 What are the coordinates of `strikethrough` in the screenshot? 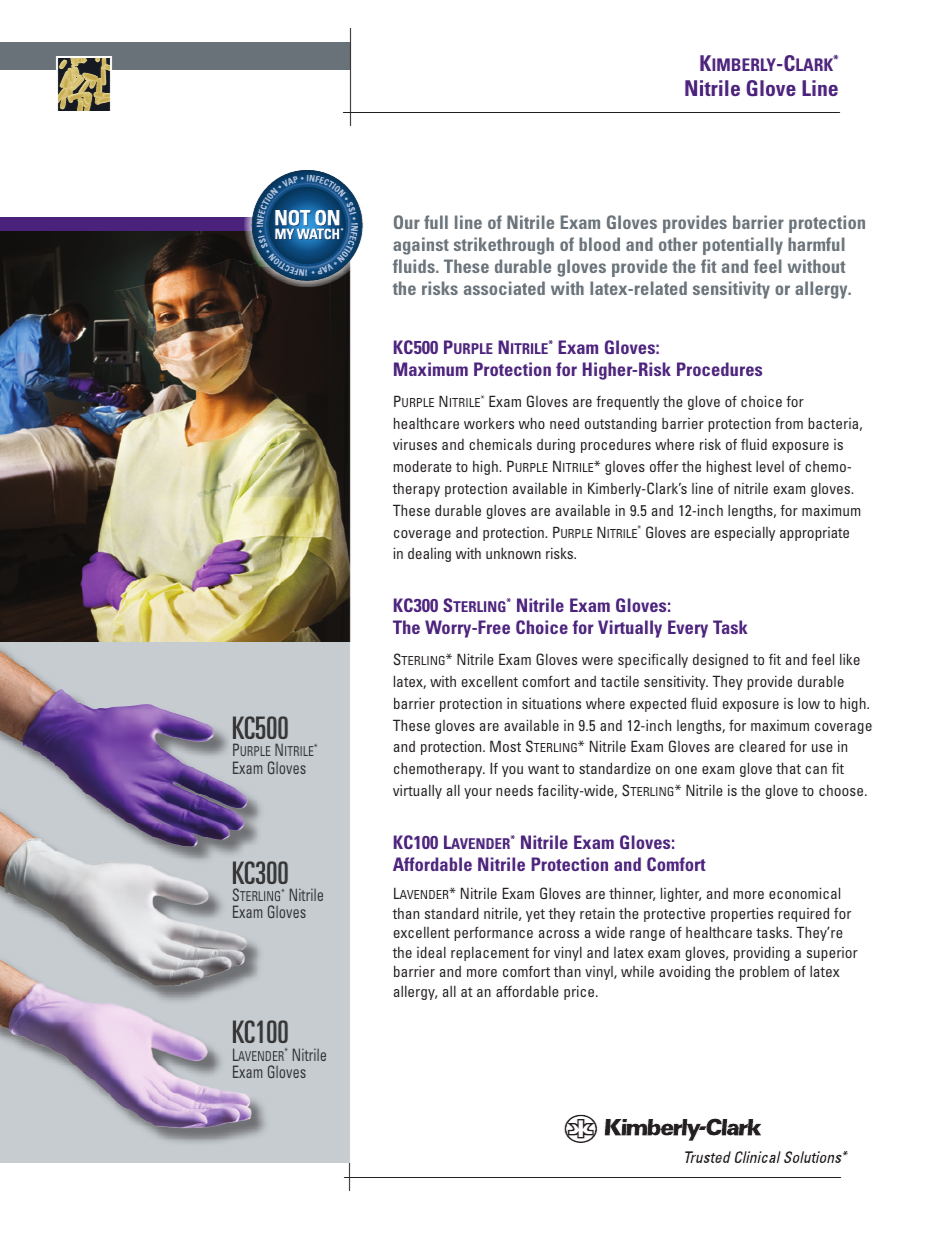 It's located at (504, 246).
